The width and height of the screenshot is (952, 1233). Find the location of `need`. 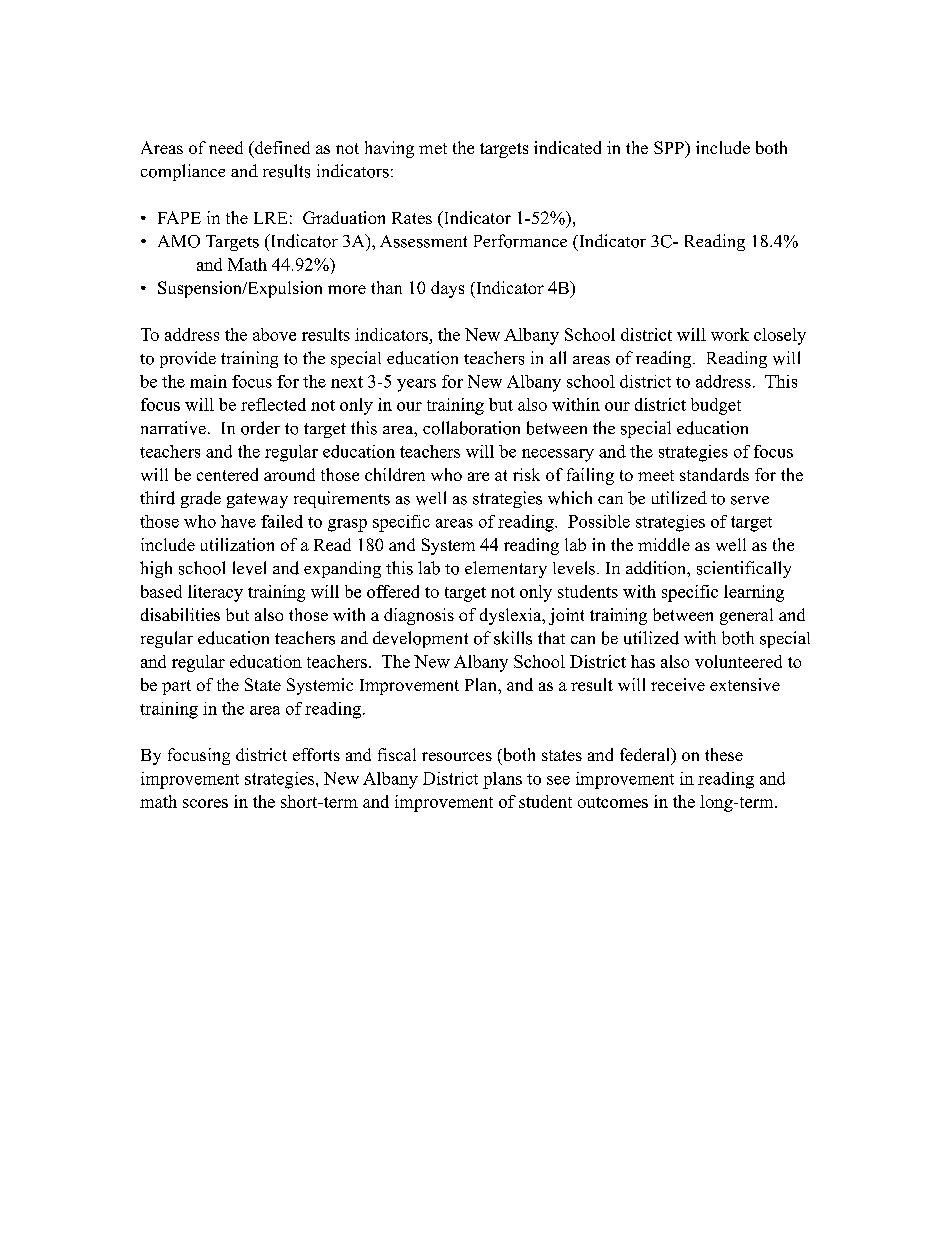

need is located at coordinates (226, 147).
